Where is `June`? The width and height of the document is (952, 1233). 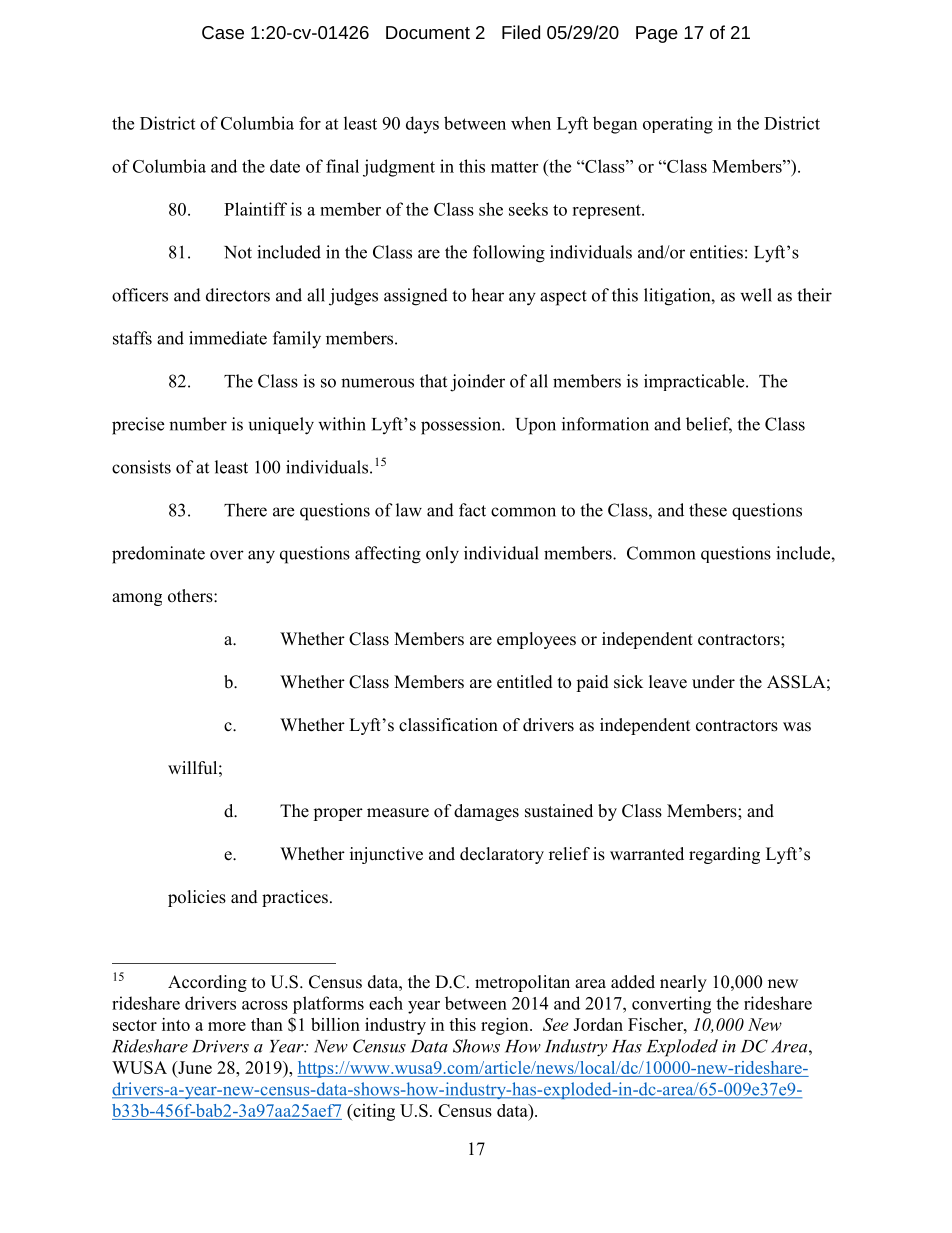 June is located at coordinates (194, 1069).
